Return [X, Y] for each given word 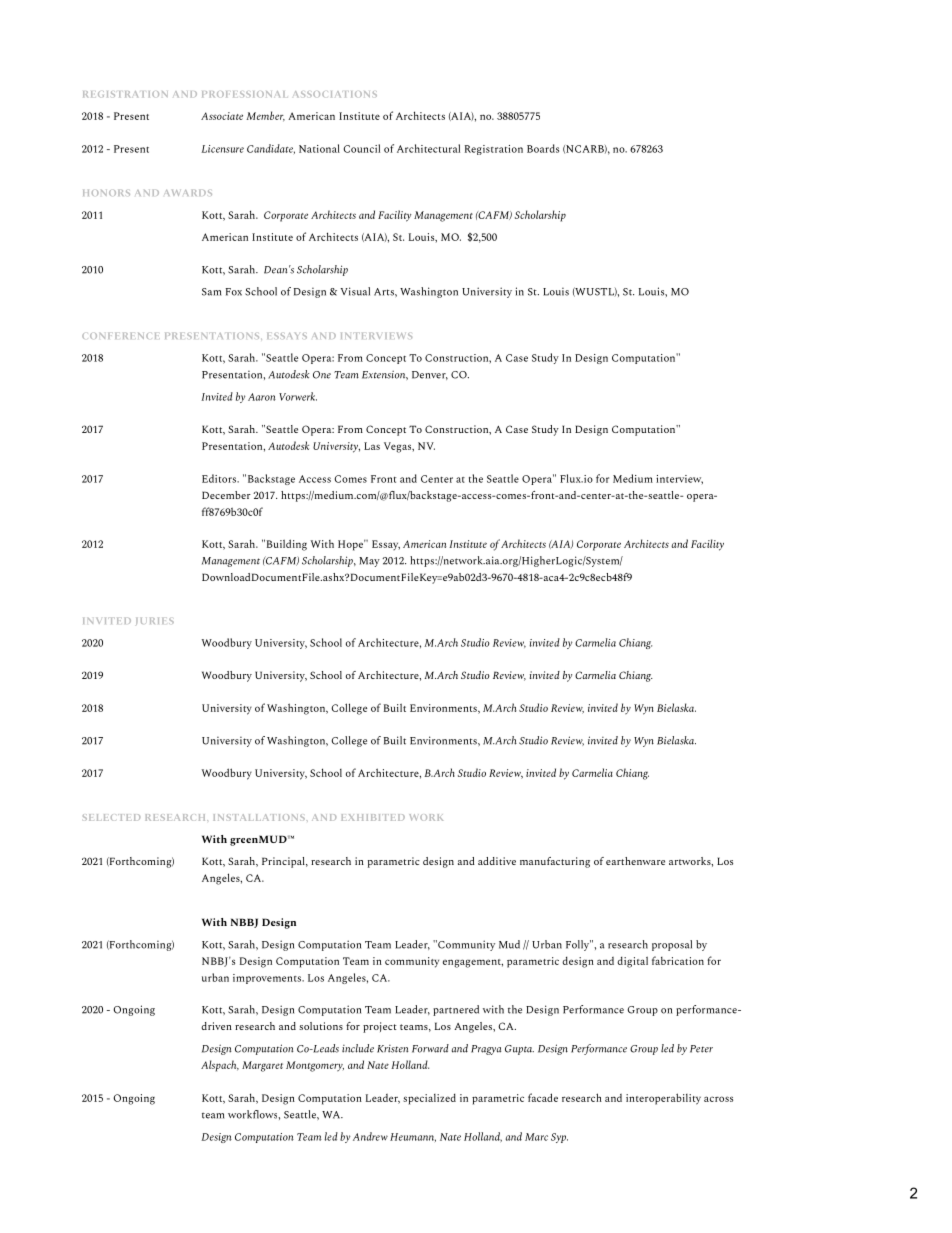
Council [362, 148]
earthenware [635, 861]
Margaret [262, 1066]
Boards [543, 148]
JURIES [155, 621]
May [369, 562]
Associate [222, 116]
